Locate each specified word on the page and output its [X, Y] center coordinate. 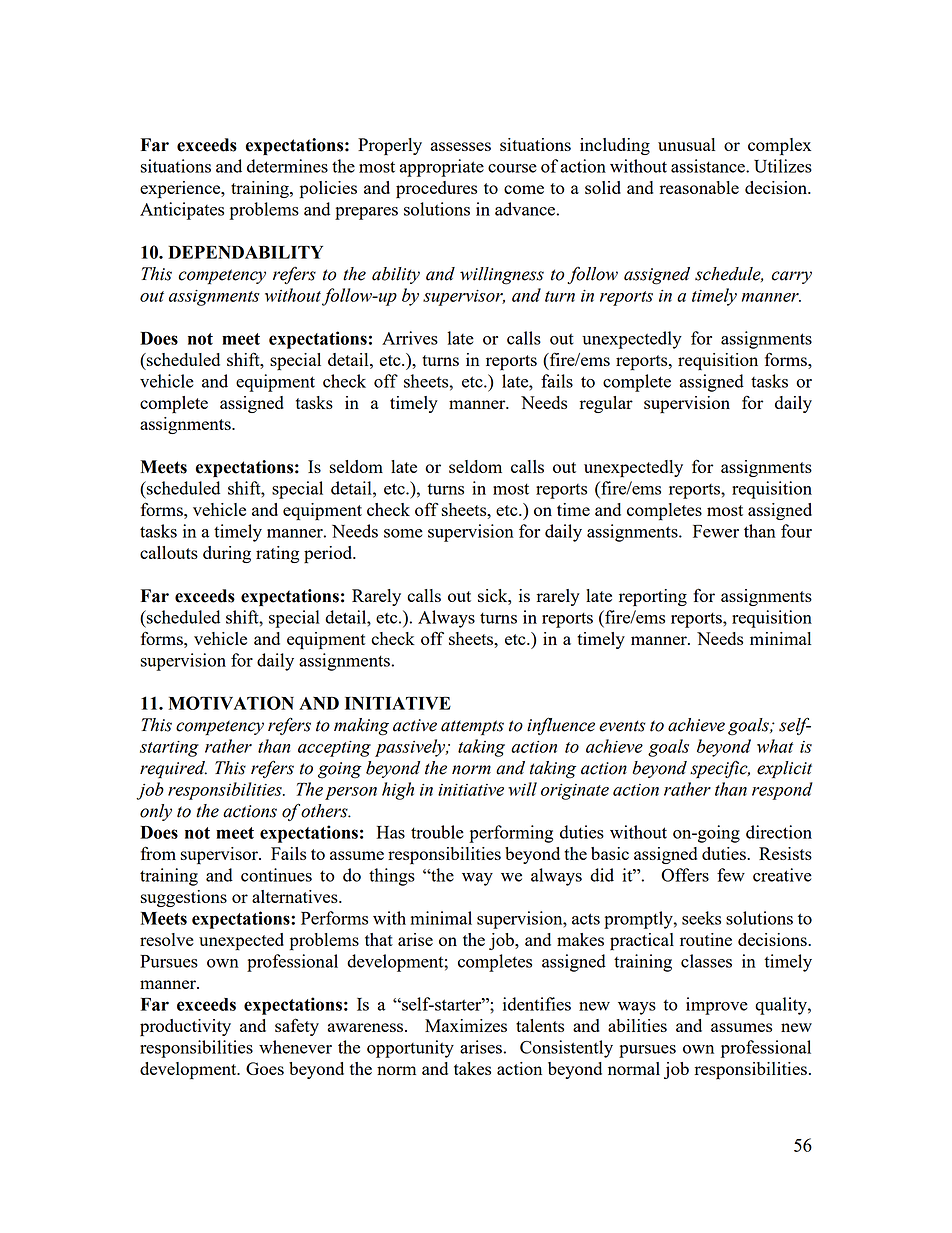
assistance [709, 166]
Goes [265, 1068]
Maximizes [466, 1025]
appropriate [441, 168]
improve [717, 1006]
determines [287, 166]
